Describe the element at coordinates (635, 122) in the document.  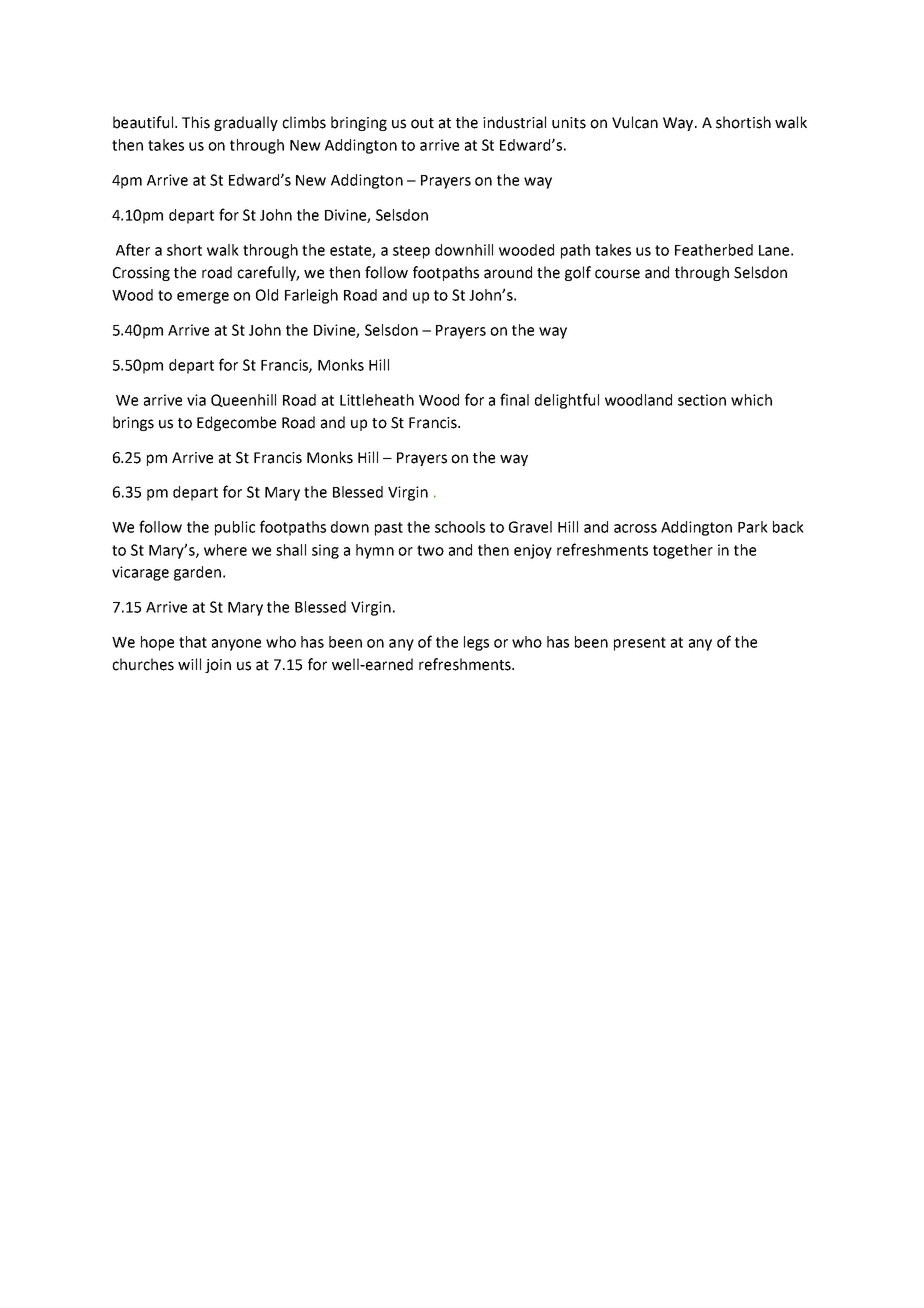
I see `Vulcan` at that location.
